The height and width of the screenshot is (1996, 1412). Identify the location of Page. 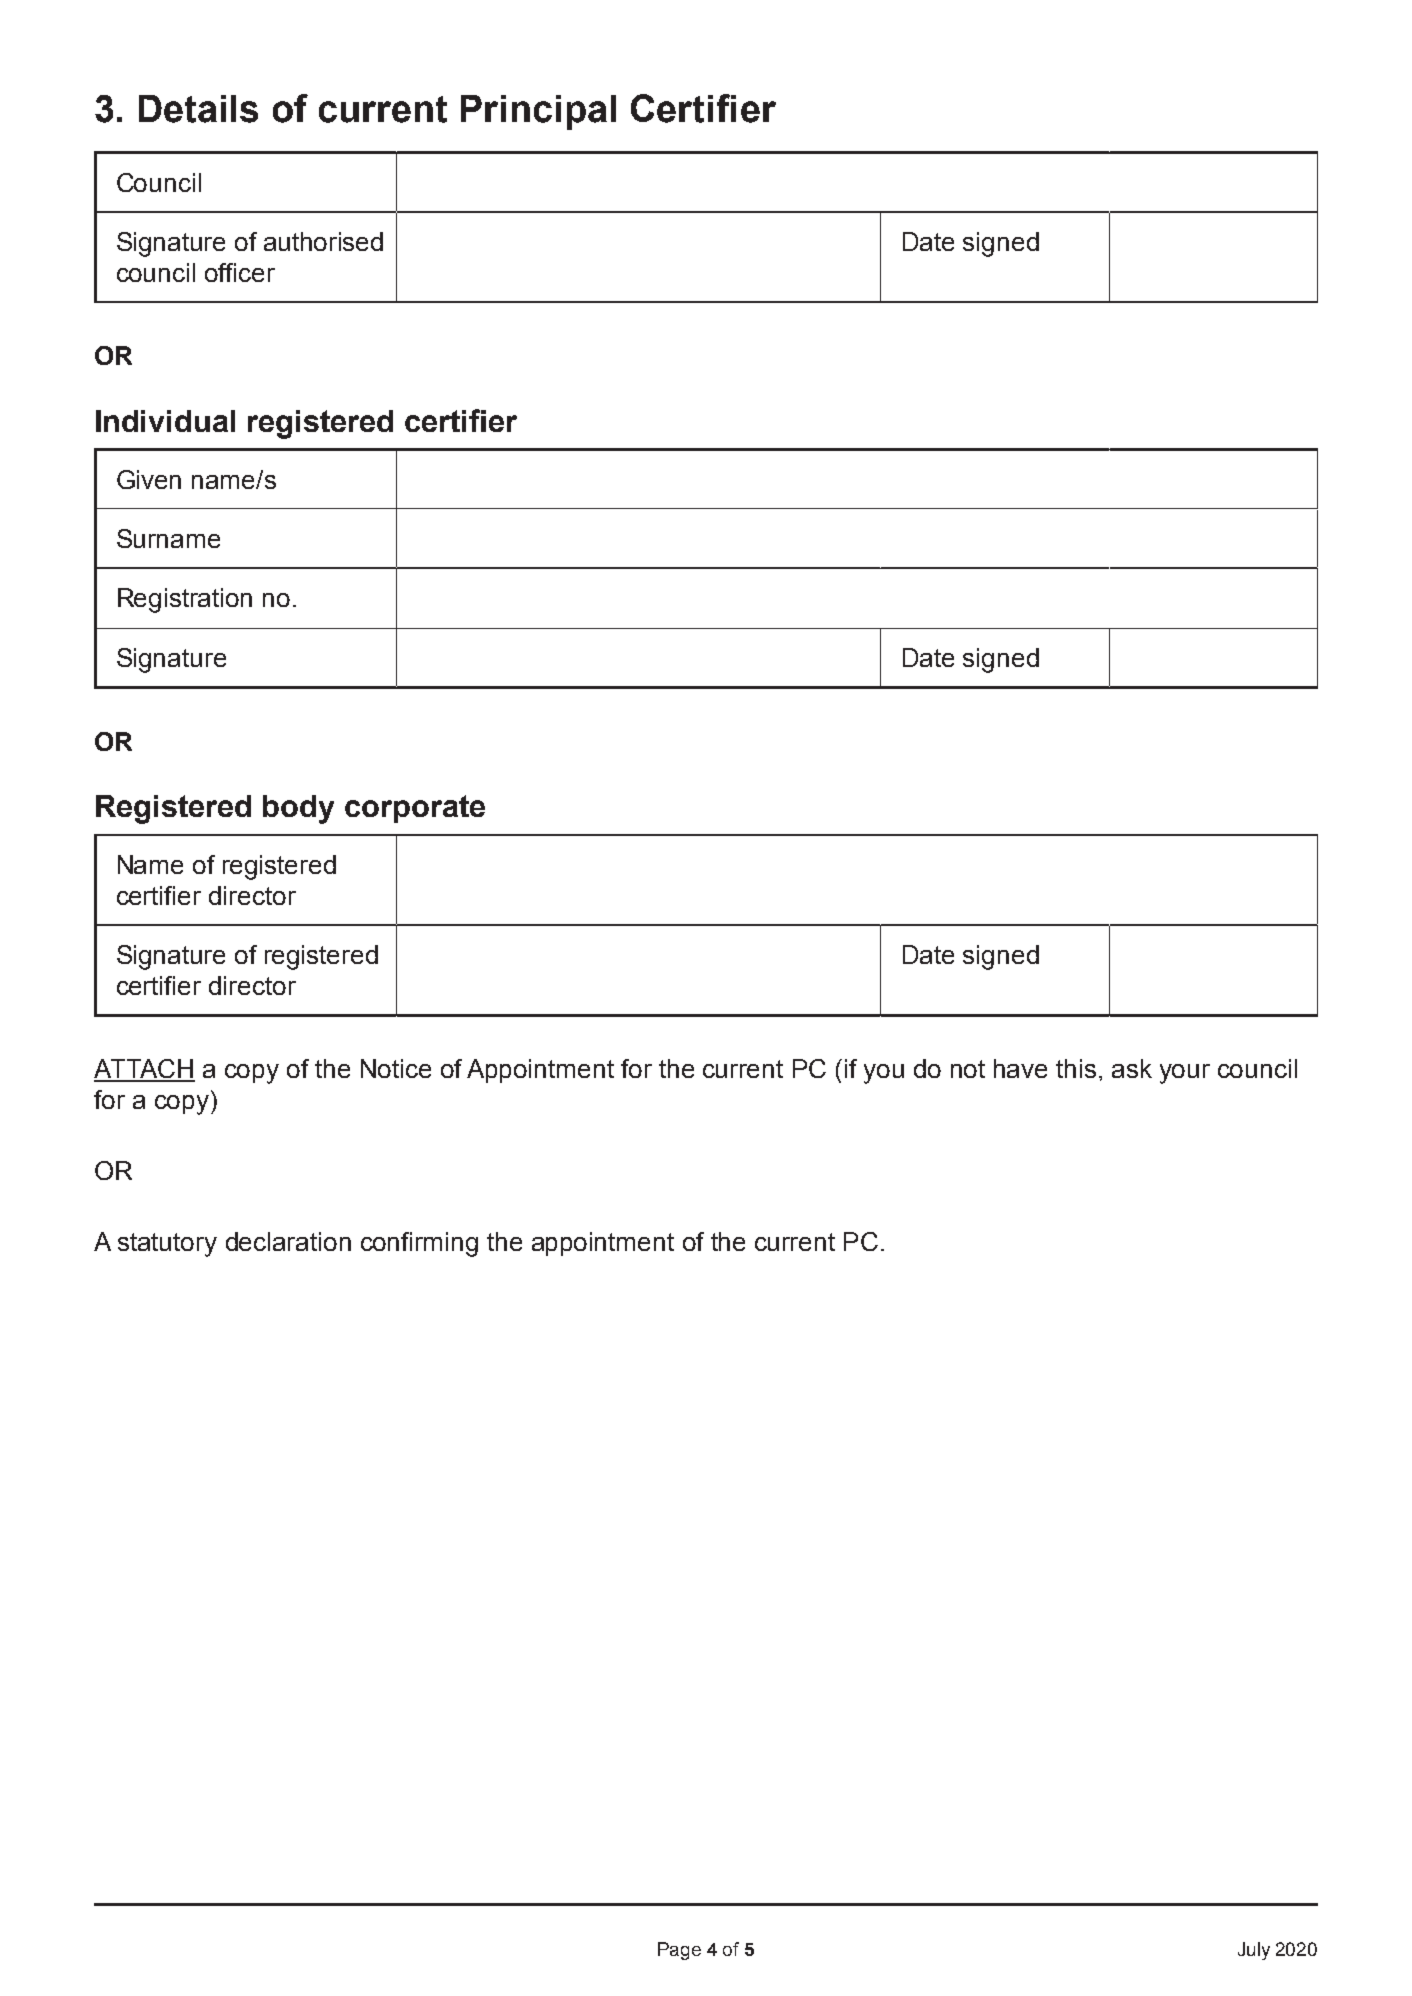
(679, 1951).
